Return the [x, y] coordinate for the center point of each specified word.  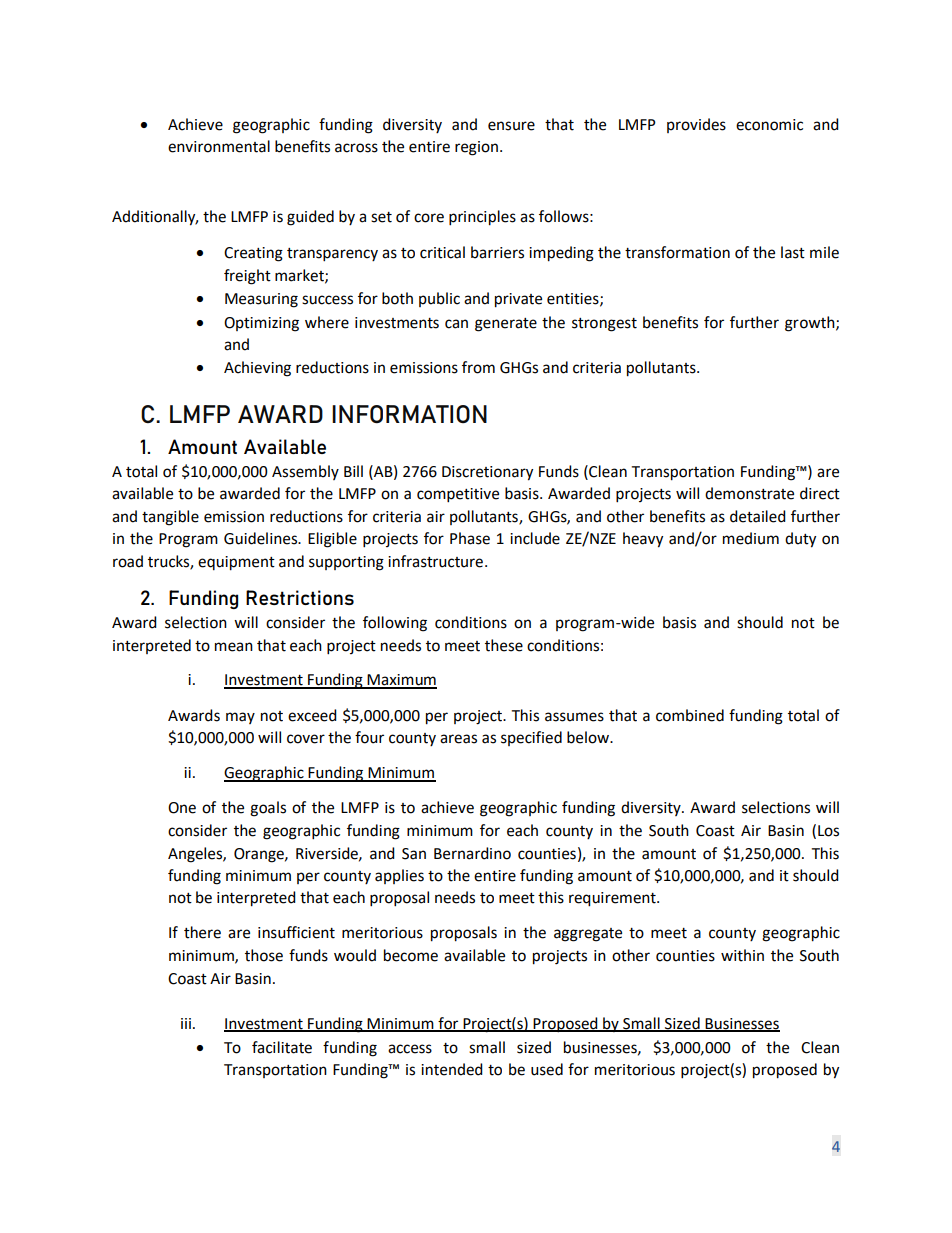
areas [458, 739]
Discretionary [487, 473]
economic [769, 125]
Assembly [305, 472]
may [240, 718]
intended [452, 1069]
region [476, 148]
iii [187, 1023]
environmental [219, 146]
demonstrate [749, 493]
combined [690, 715]
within [742, 955]
